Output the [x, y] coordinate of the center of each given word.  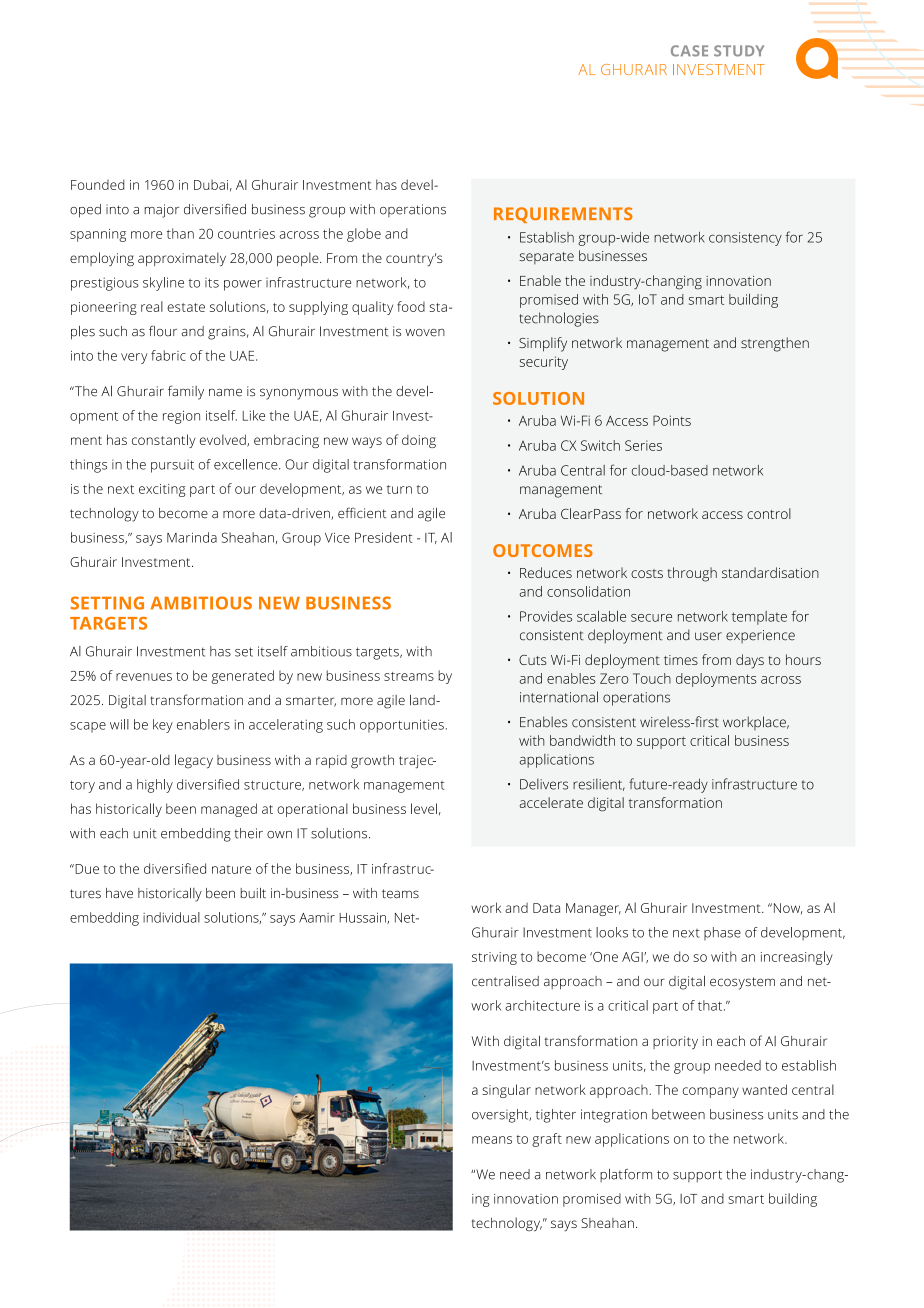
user [708, 636]
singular [506, 1091]
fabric [168, 355]
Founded [98, 184]
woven [425, 333]
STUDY [739, 51]
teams [400, 894]
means [492, 1140]
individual [171, 917]
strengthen [775, 344]
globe [364, 235]
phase [722, 933]
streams [409, 676]
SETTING [107, 603]
